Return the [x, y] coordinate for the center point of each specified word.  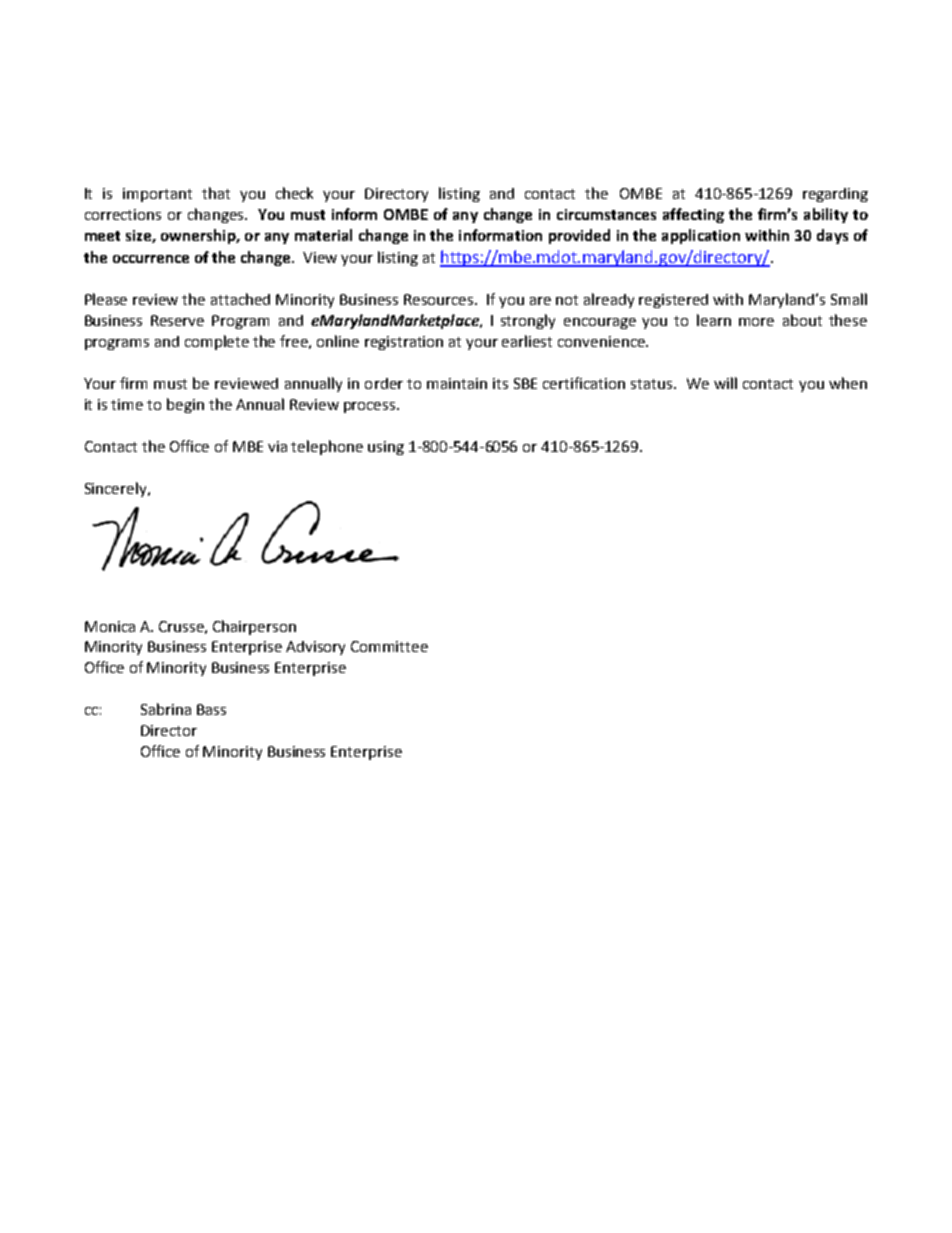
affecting [693, 215]
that [216, 193]
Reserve [177, 320]
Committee [389, 646]
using [386, 448]
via [277, 446]
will [725, 383]
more [756, 322]
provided [579, 236]
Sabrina [166, 709]
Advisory [315, 648]
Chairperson [254, 627]
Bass [211, 709]
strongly [528, 321]
